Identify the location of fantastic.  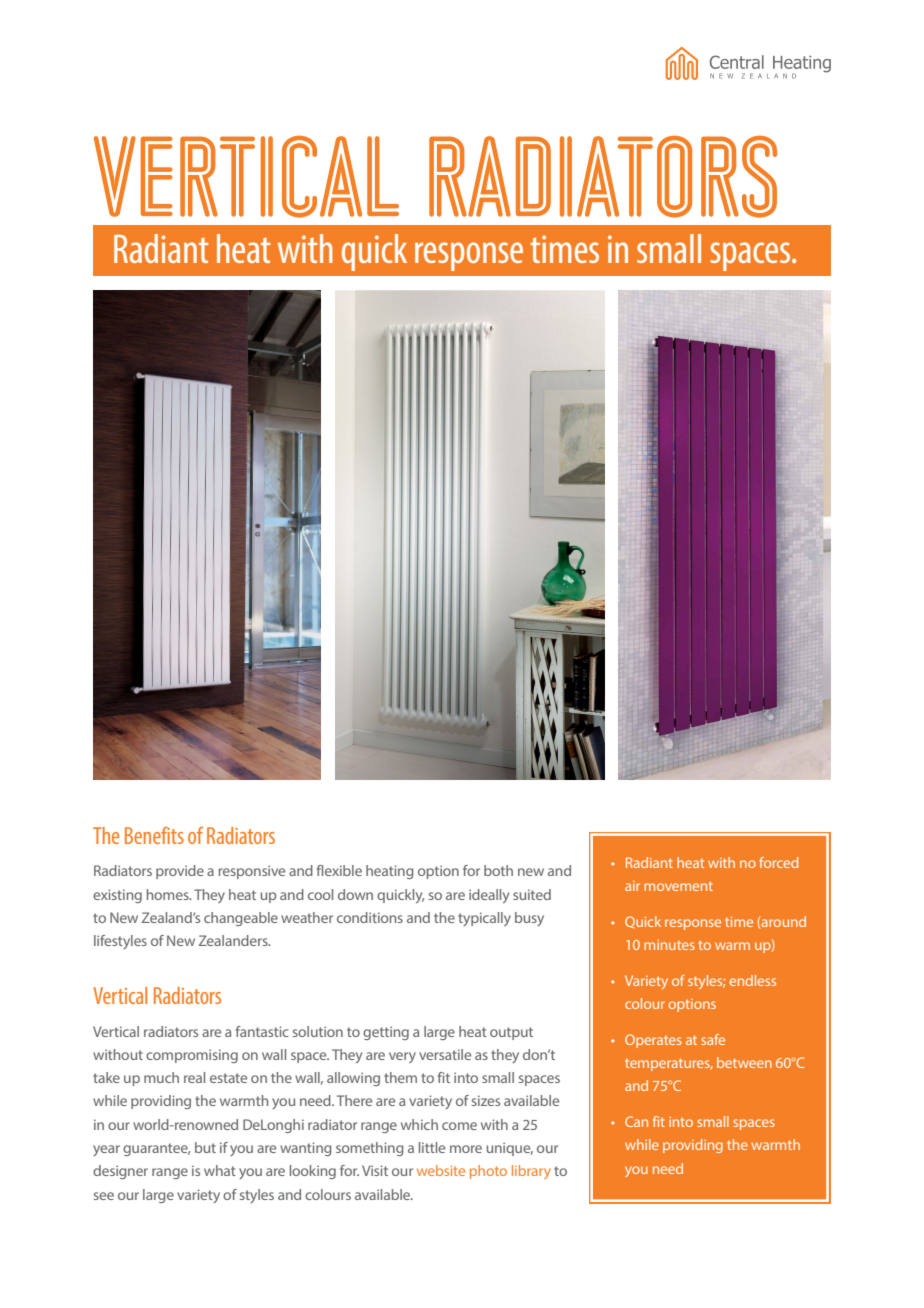
(262, 1031).
